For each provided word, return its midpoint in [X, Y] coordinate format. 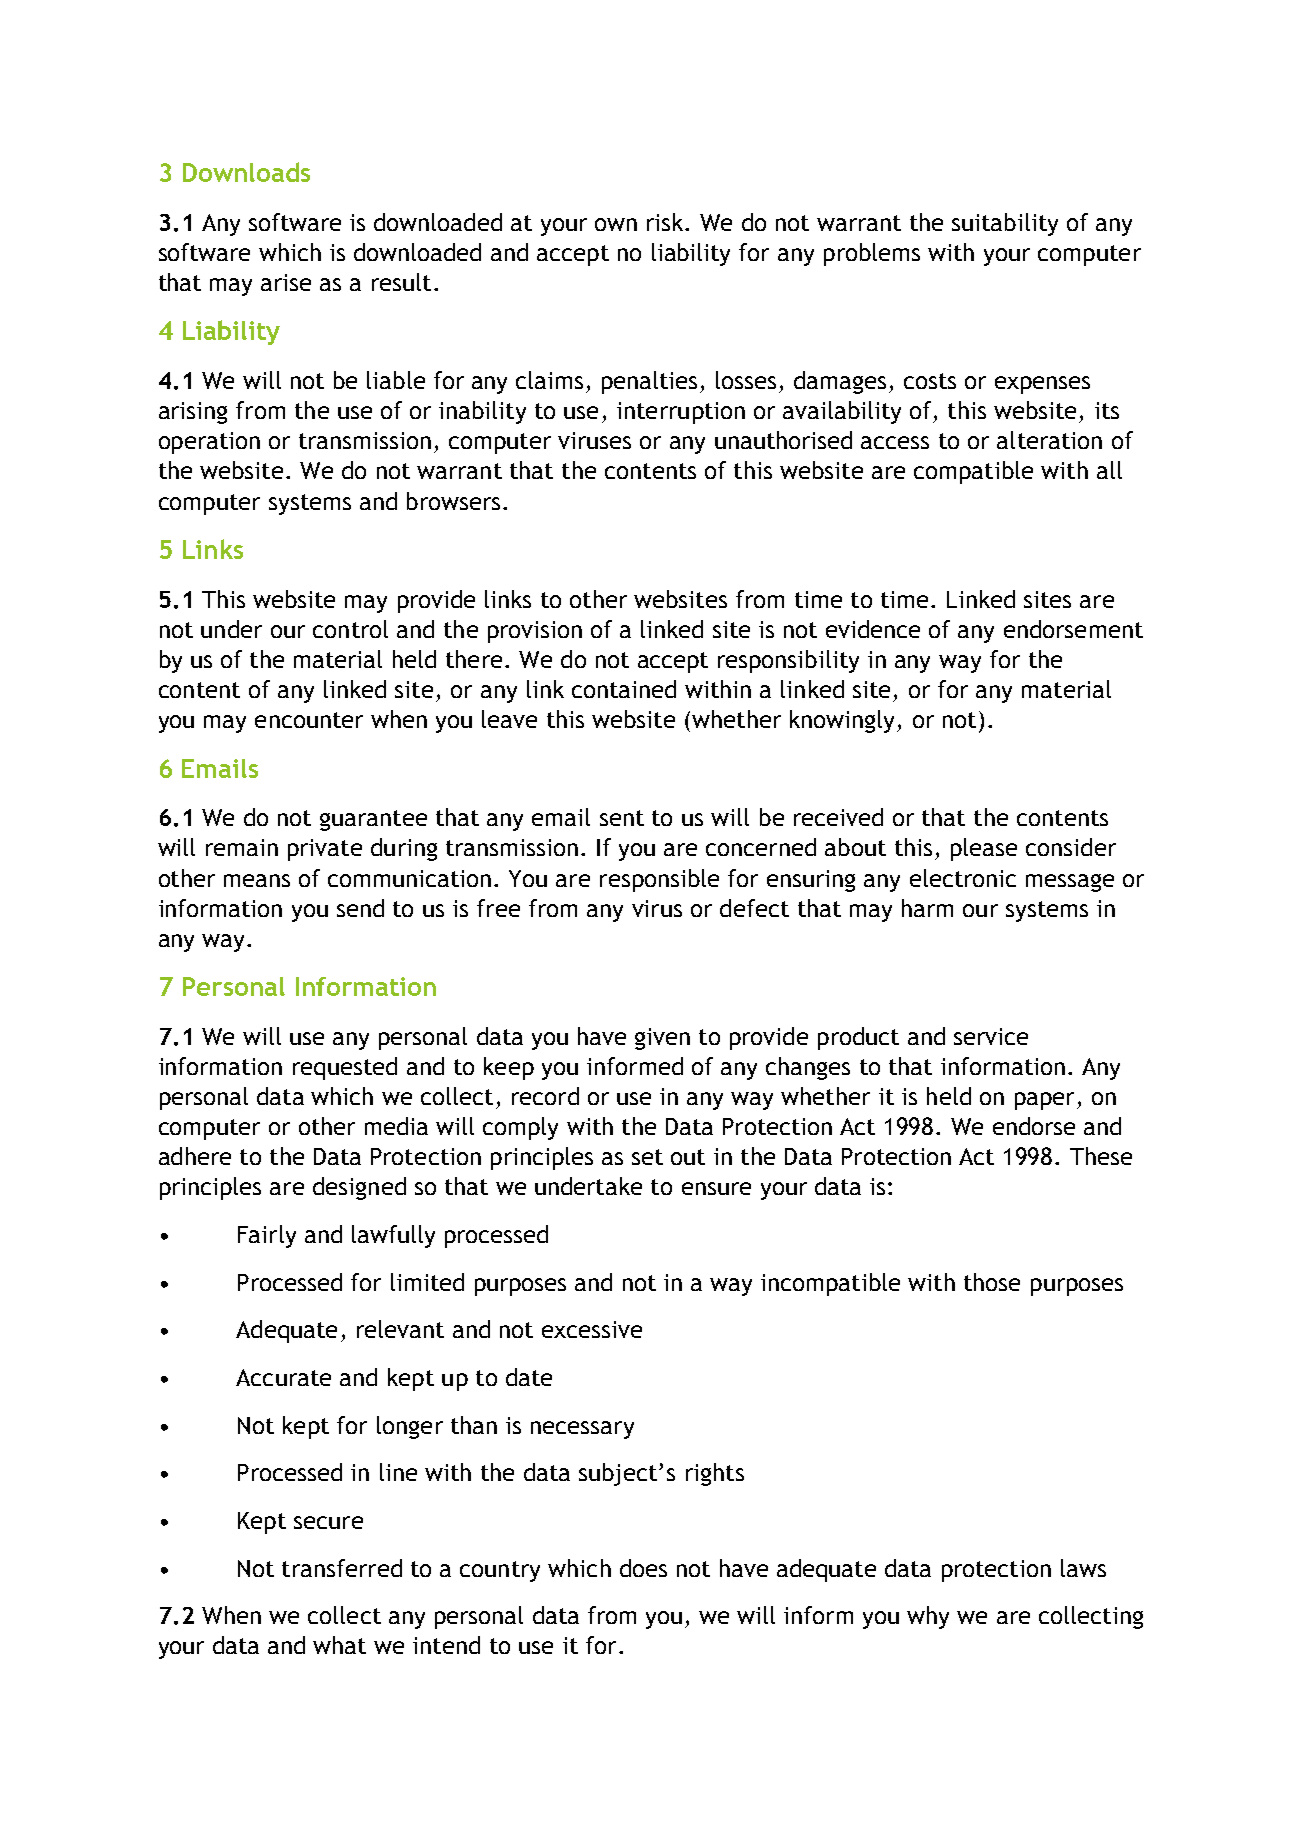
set [647, 1157]
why [928, 1617]
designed [359, 1188]
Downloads [246, 172]
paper [1044, 1101]
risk [666, 222]
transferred [342, 1568]
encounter [309, 720]
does [643, 1568]
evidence [873, 629]
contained [624, 689]
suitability [1005, 224]
